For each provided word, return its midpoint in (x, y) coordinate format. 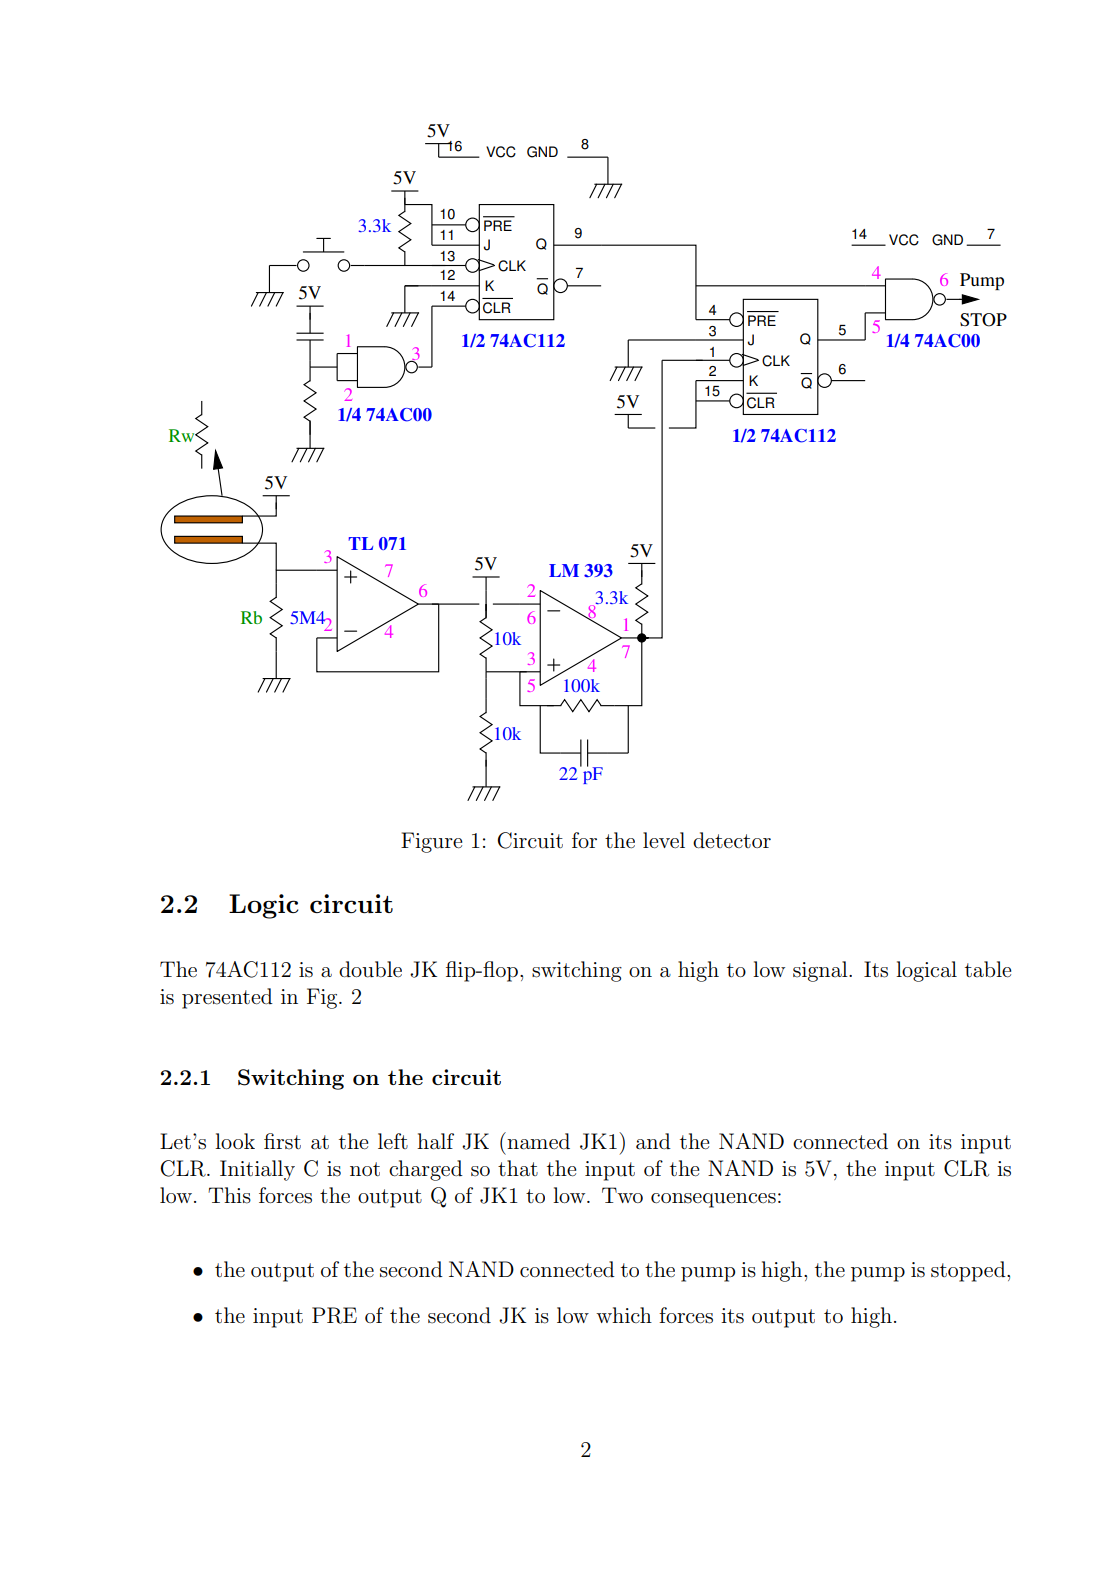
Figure (431, 842)
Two (622, 1195)
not (365, 1169)
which (624, 1315)
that (518, 1168)
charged (426, 1170)
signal (821, 971)
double (370, 969)
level (664, 840)
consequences (713, 1200)
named (537, 1141)
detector (732, 840)
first (282, 1141)
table (988, 969)
